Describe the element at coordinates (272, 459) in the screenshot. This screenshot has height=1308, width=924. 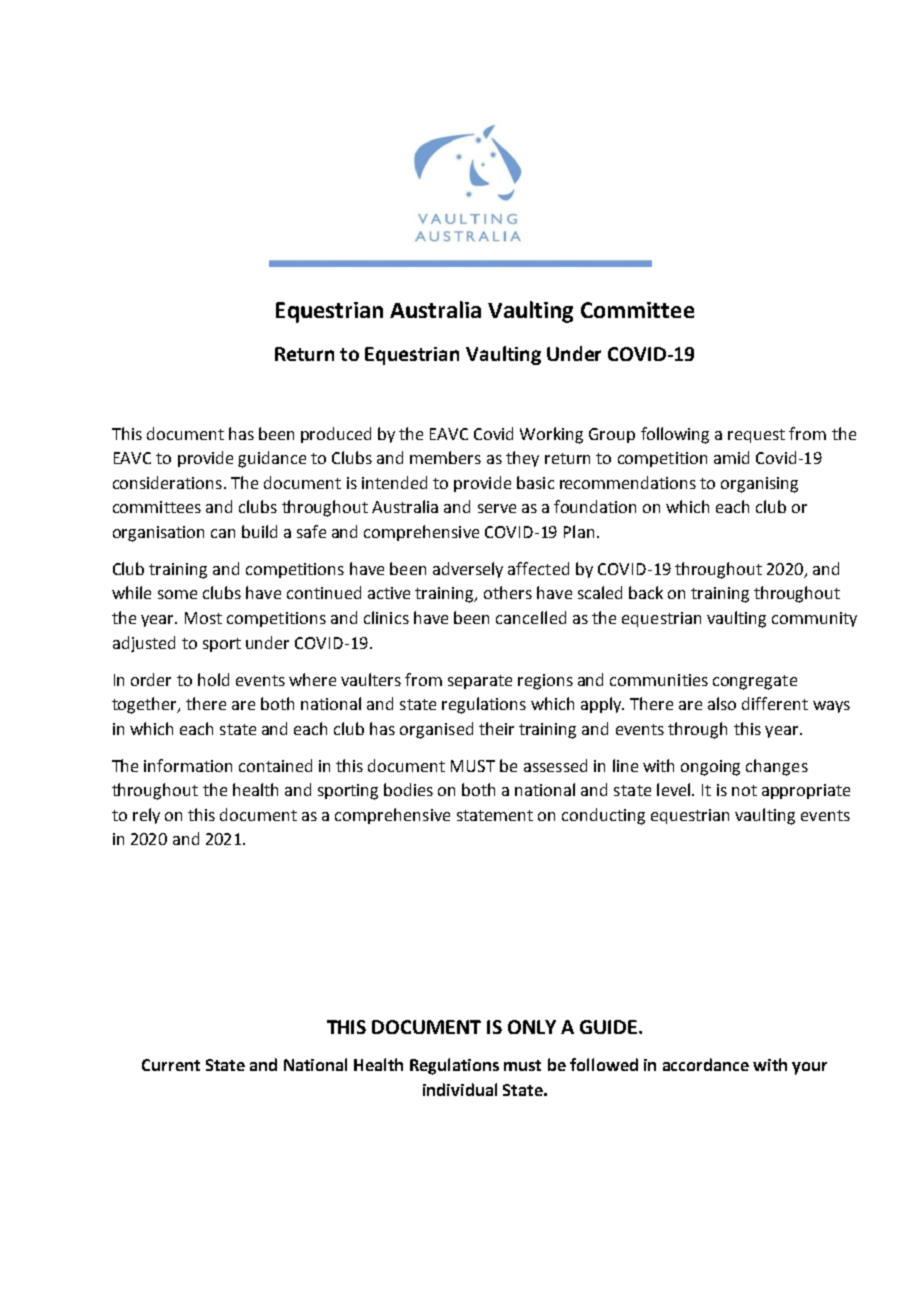
I see `guidance` at that location.
